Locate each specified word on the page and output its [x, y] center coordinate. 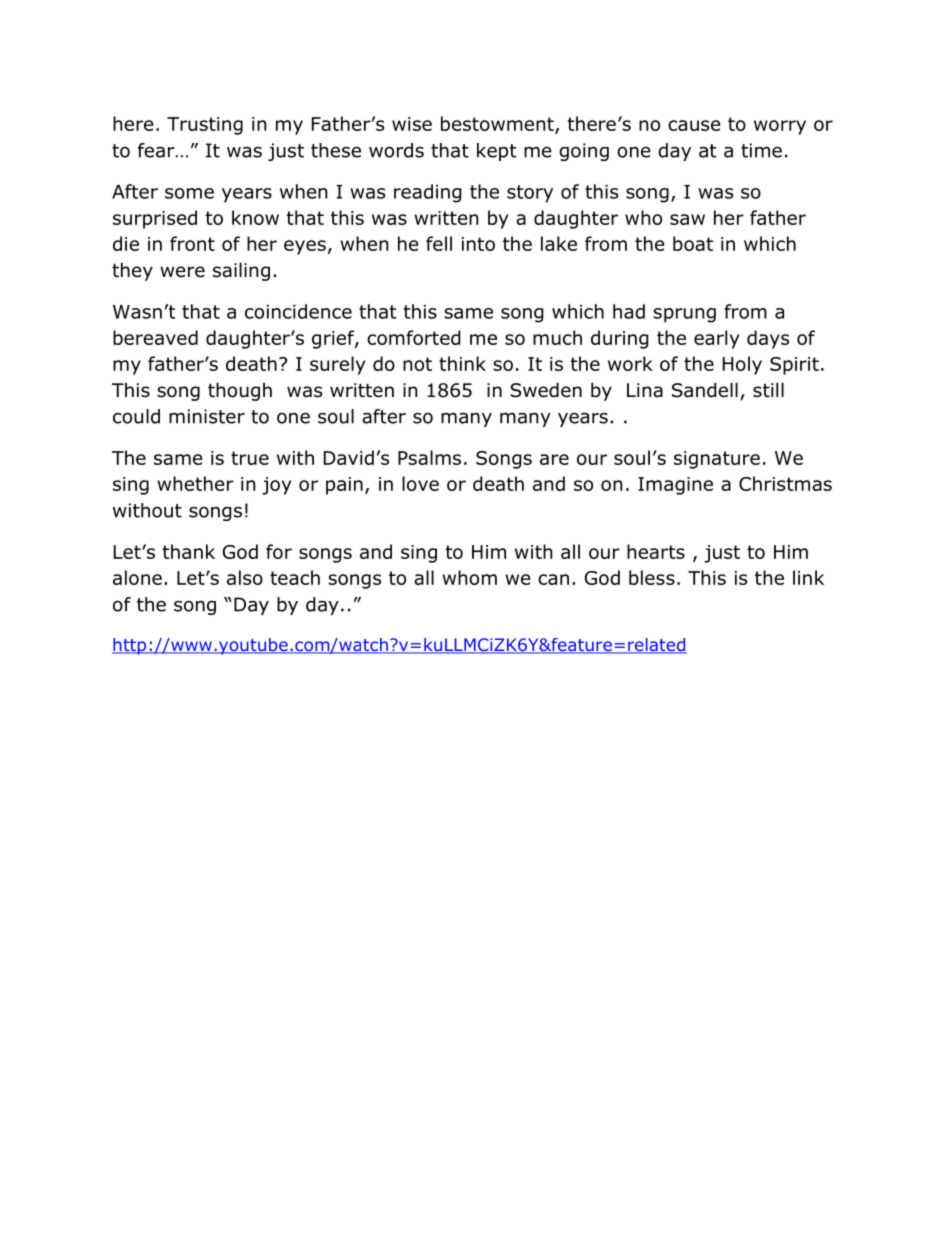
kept [497, 152]
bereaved [155, 337]
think [462, 363]
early [716, 339]
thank [189, 551]
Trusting [205, 126]
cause [694, 125]
